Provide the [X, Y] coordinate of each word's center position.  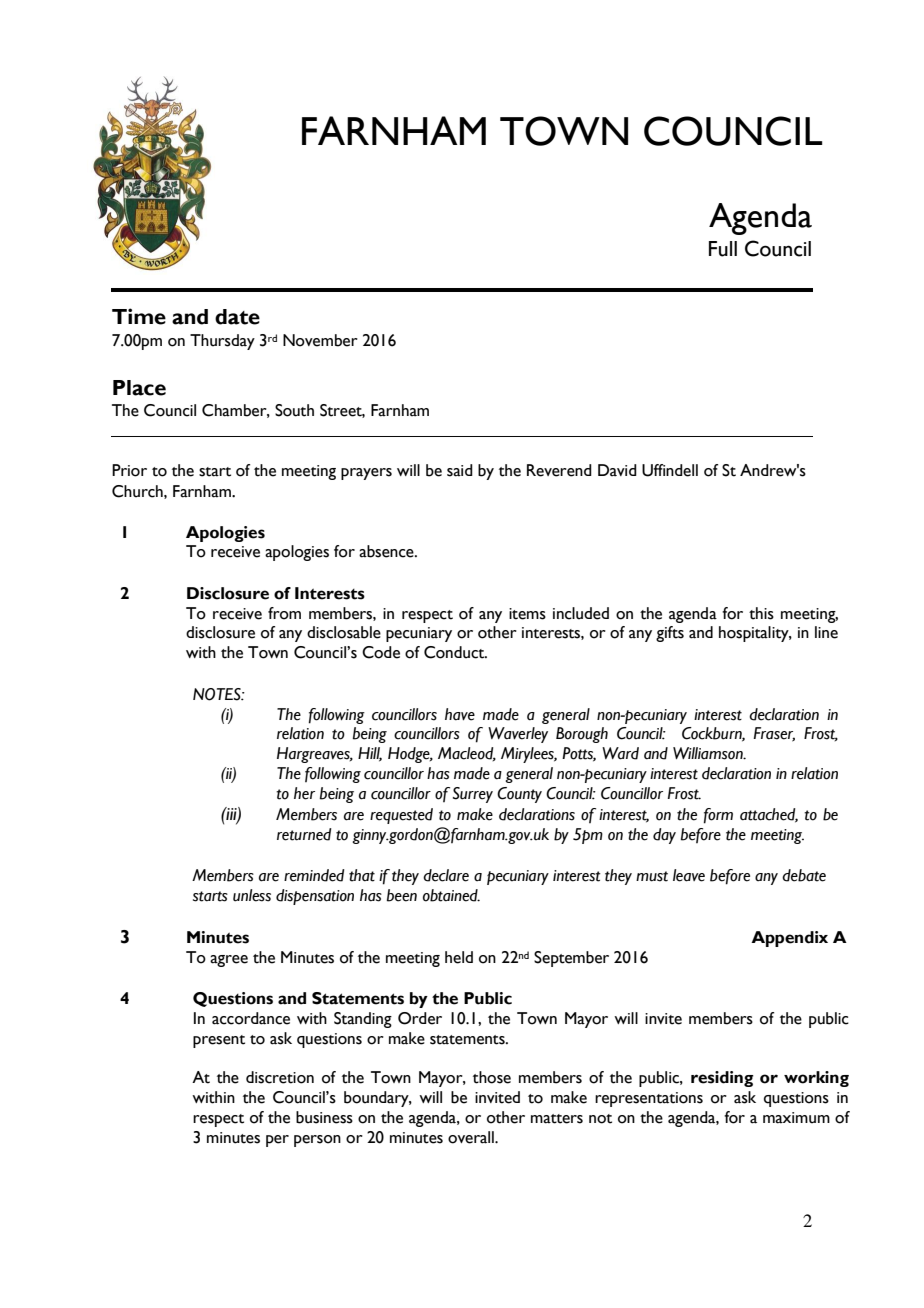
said [460, 470]
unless [252, 895]
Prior [129, 470]
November [320, 340]
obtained [451, 895]
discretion [280, 1077]
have [460, 714]
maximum [796, 1118]
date [237, 317]
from [284, 613]
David [617, 470]
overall [472, 1137]
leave [689, 875]
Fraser [774, 734]
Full [723, 249]
